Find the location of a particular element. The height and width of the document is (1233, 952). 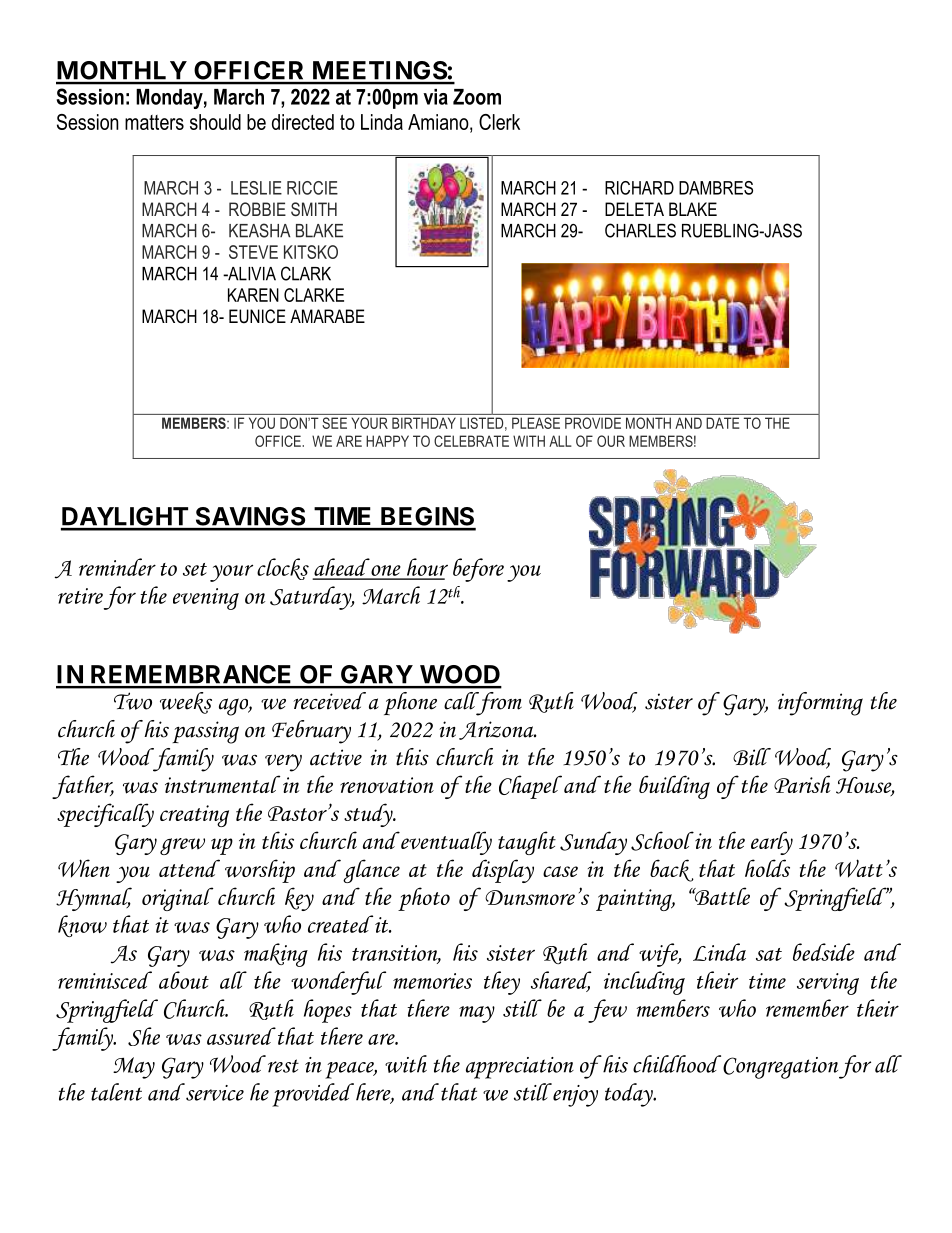

BIRTHDAY is located at coordinates (424, 423).
